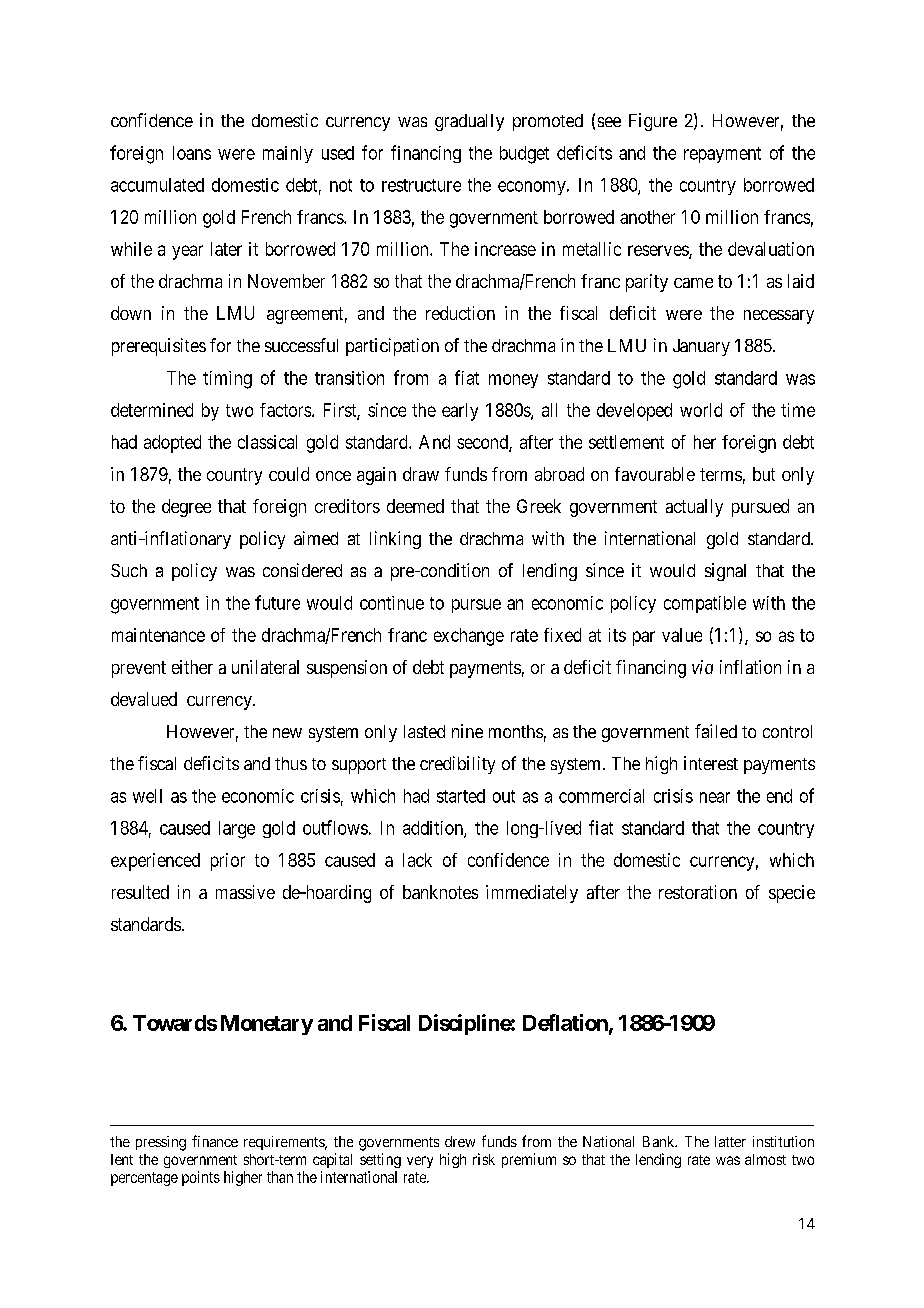 The image size is (924, 1308). What do you see at coordinates (237, 830) in the screenshot?
I see `large` at bounding box center [237, 830].
